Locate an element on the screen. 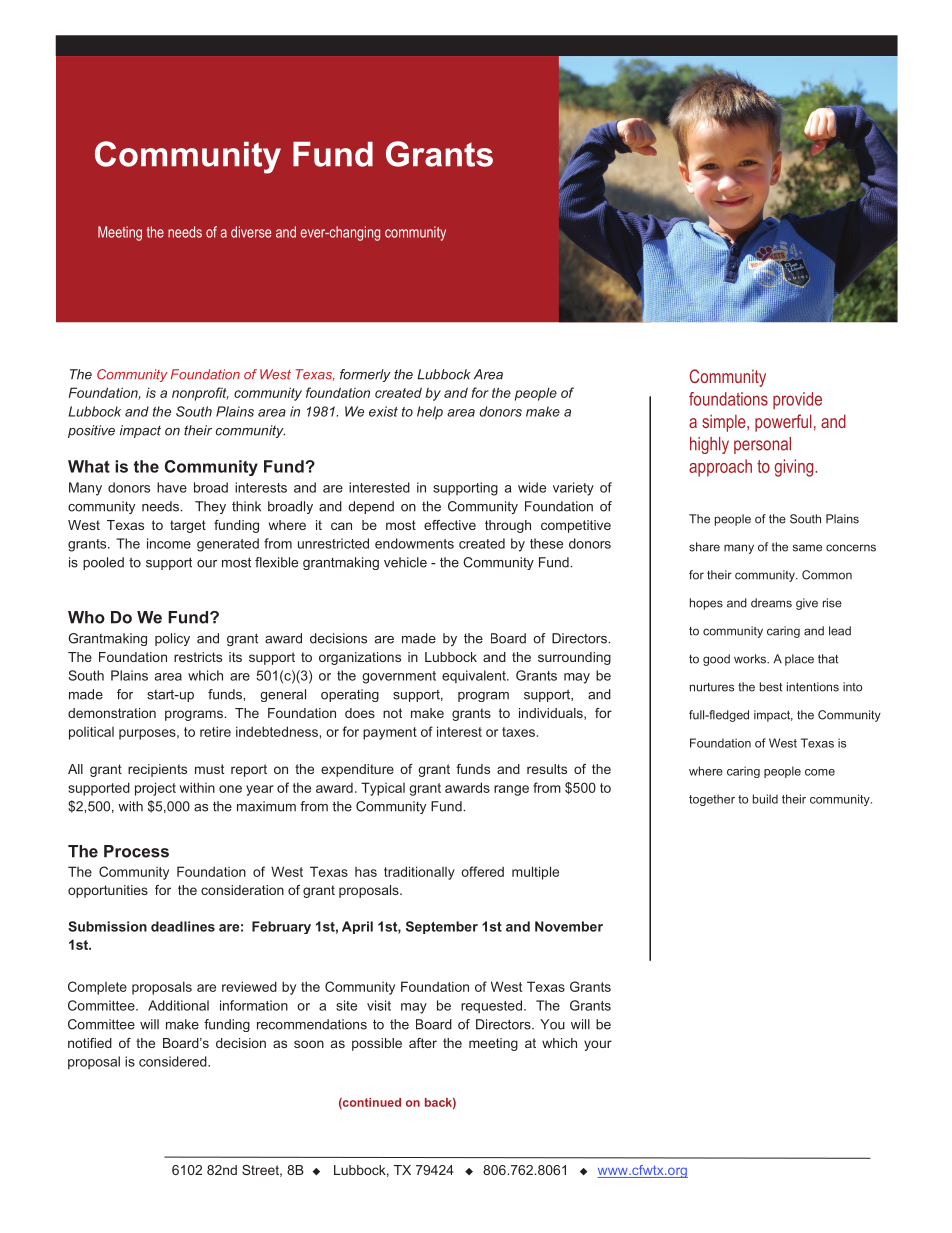 Image resolution: width=952 pixels, height=1233 pixels. target is located at coordinates (188, 526).
